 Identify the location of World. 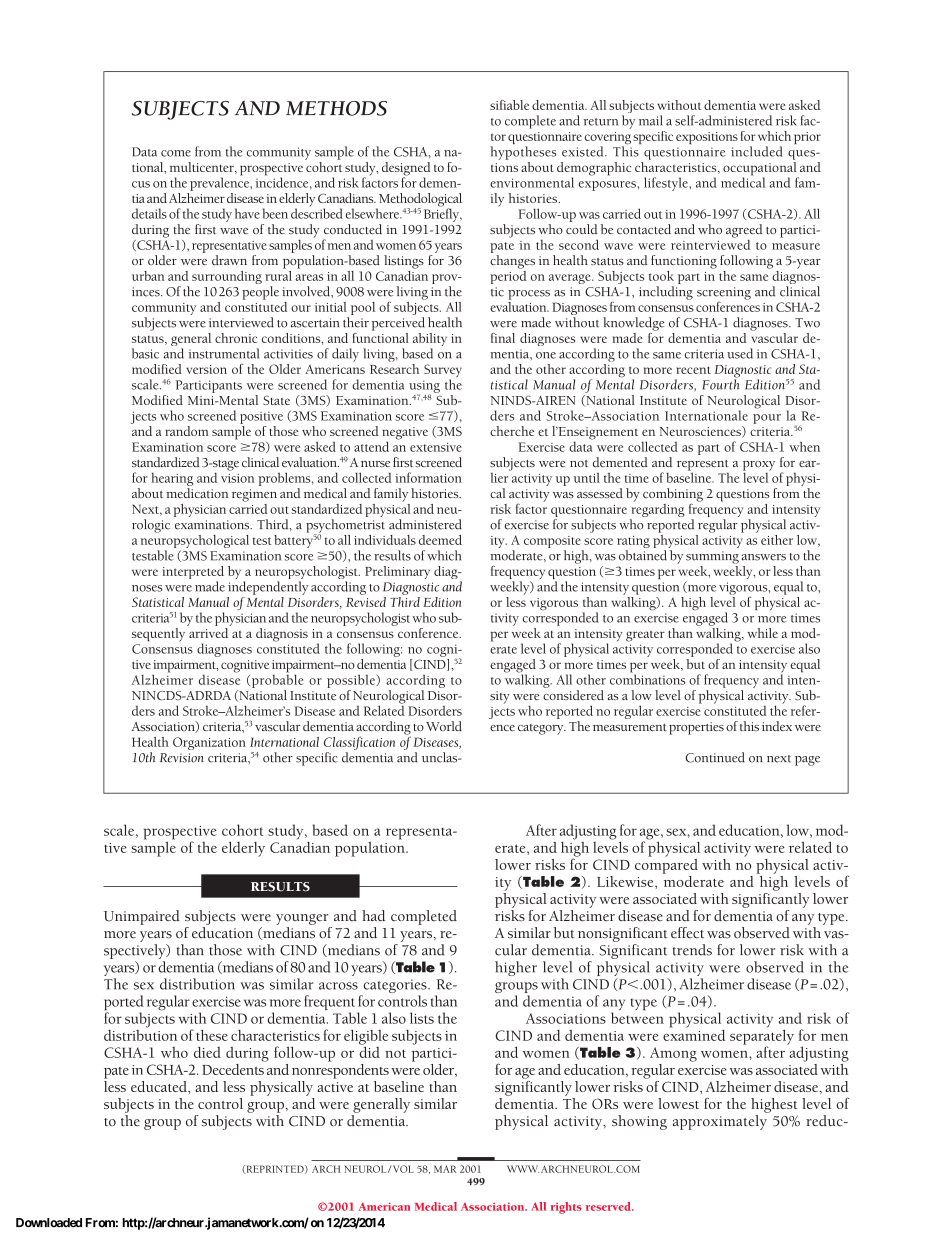
(444, 726).
